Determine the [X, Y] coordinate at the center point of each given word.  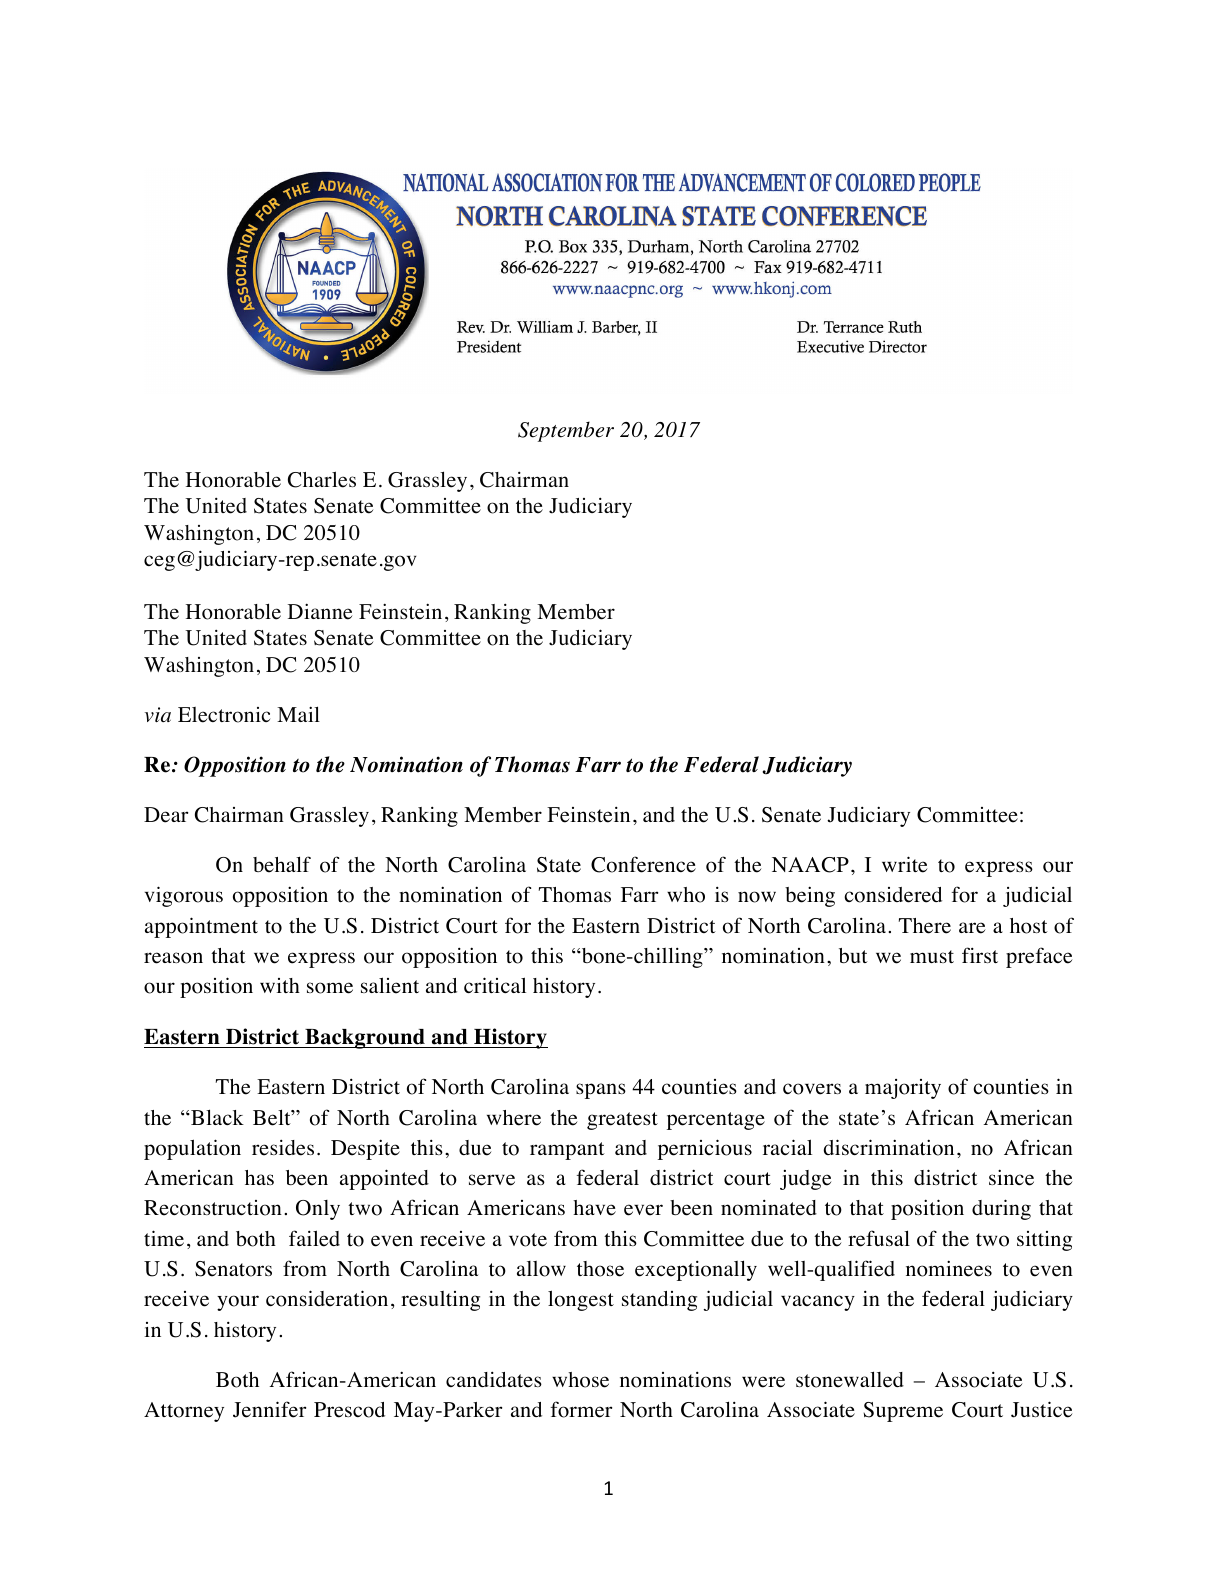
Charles [322, 479]
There [925, 926]
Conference [643, 864]
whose [580, 1380]
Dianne [320, 611]
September [566, 431]
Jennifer [269, 1409]
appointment [201, 927]
